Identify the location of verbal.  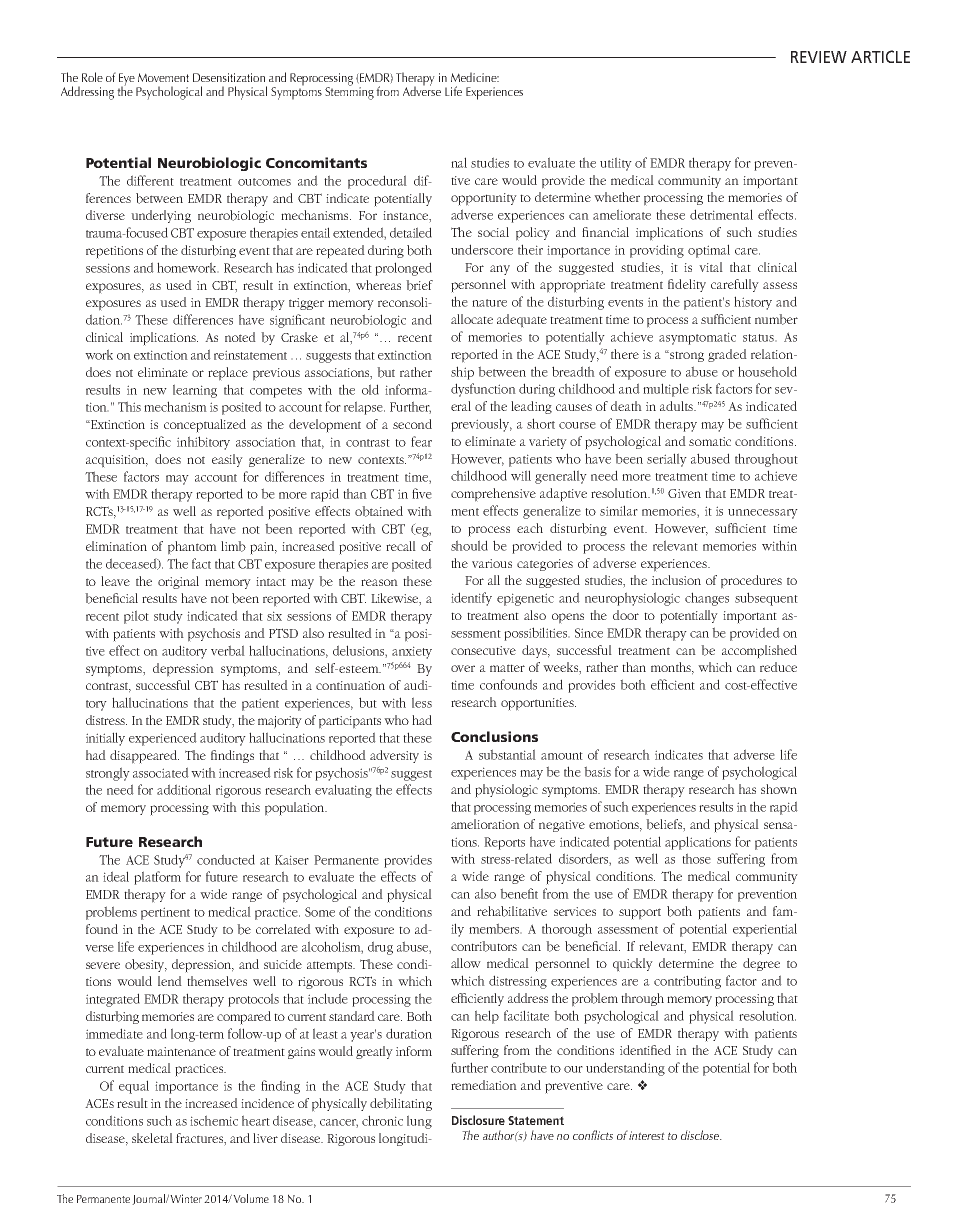
(228, 650).
